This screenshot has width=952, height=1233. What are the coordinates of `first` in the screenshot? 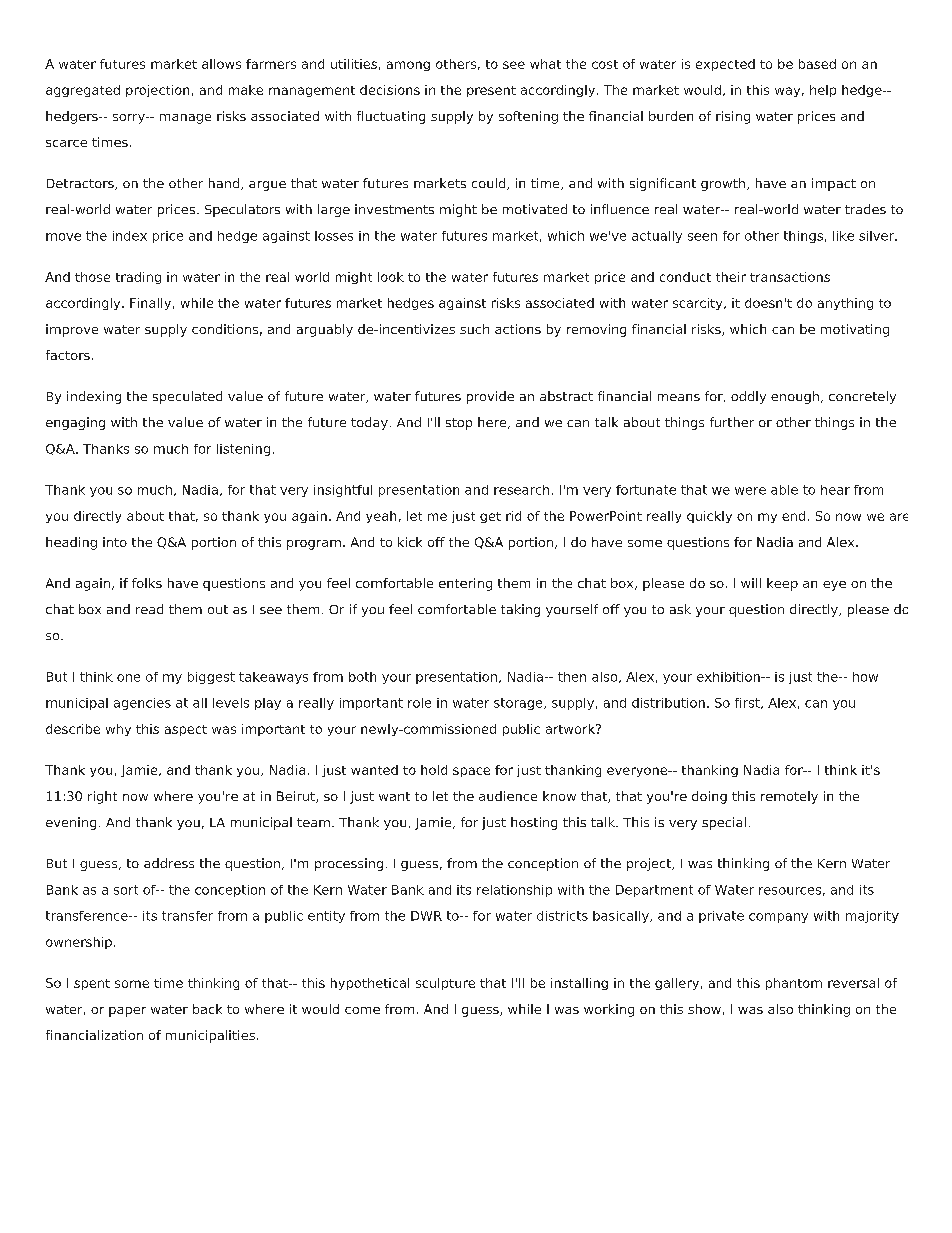 It's located at (748, 703).
